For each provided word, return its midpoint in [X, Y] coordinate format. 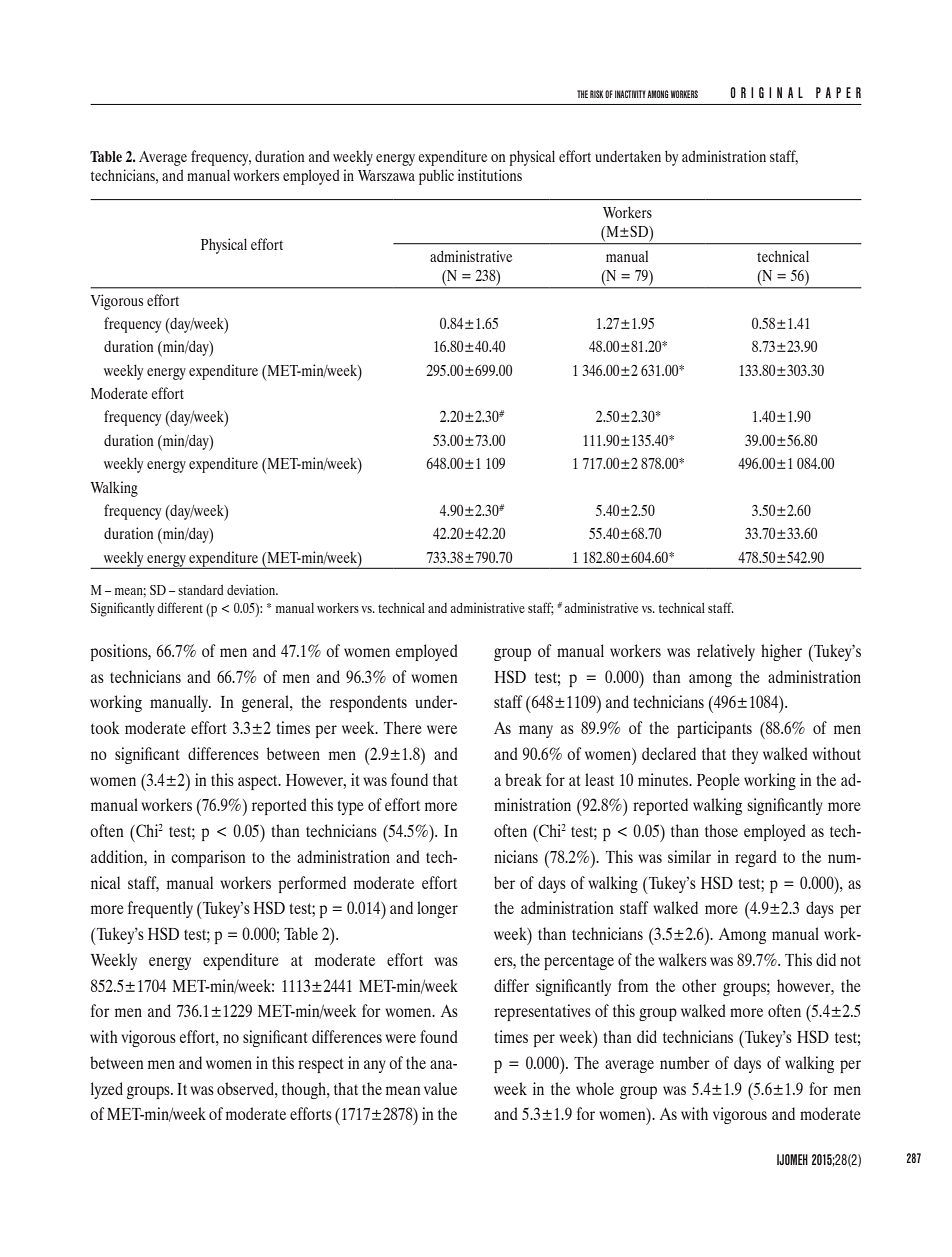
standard [200, 590]
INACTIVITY [630, 94]
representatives [542, 1012]
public [436, 177]
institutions [490, 175]
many [536, 731]
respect [321, 1065]
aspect [259, 782]
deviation [252, 589]
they [745, 755]
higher [781, 652]
